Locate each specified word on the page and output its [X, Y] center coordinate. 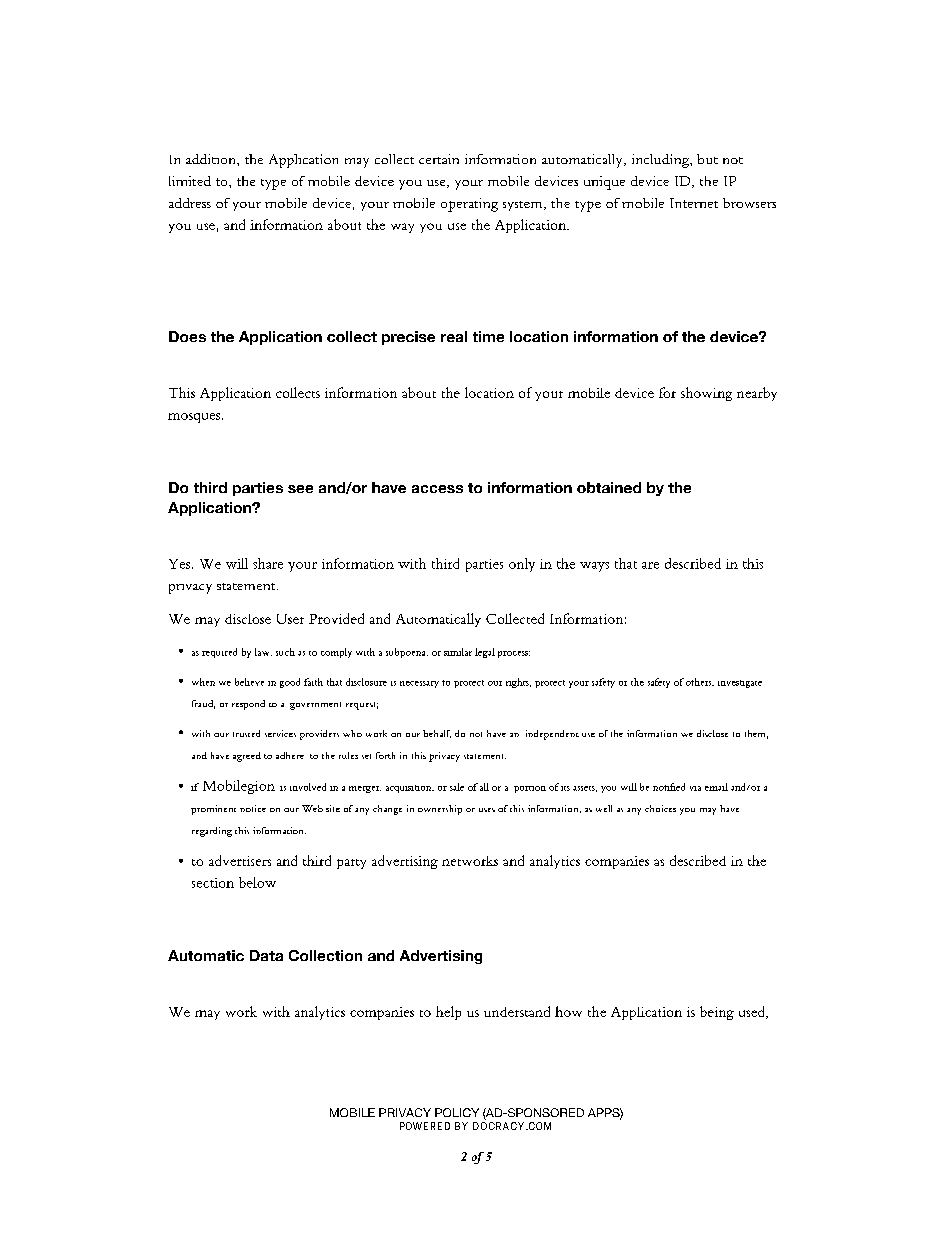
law [263, 652]
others [700, 682]
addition [212, 159]
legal [485, 653]
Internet [694, 203]
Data [266, 955]
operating [469, 205]
